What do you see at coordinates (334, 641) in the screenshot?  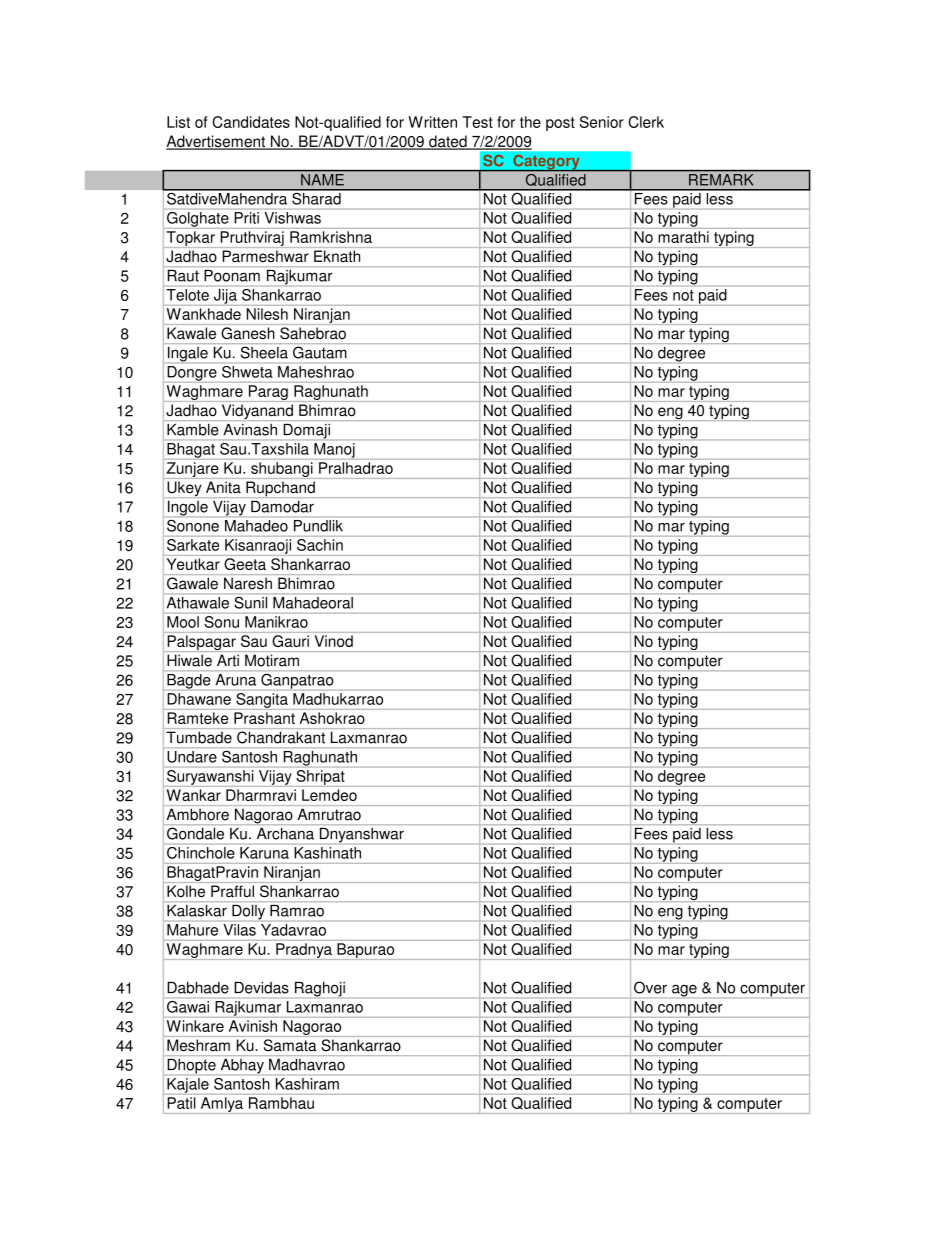 I see `Vinod` at bounding box center [334, 641].
